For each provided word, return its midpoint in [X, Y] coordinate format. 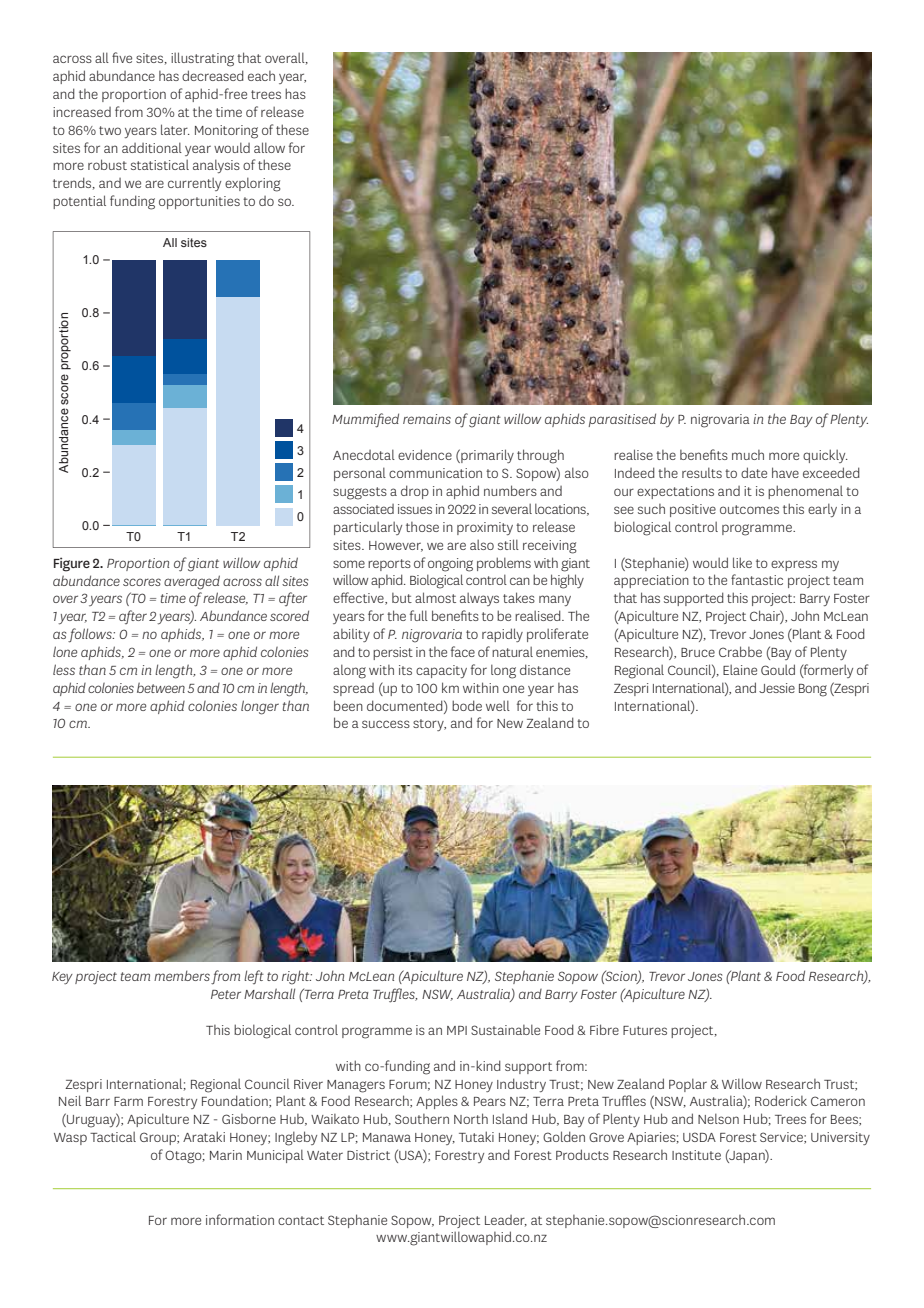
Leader [506, 1221]
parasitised [622, 420]
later [175, 129]
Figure [72, 564]
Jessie [777, 688]
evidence [425, 454]
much [748, 455]
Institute [696, 1155]
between [161, 687]
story [429, 725]
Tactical [113, 1137]
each [261, 76]
